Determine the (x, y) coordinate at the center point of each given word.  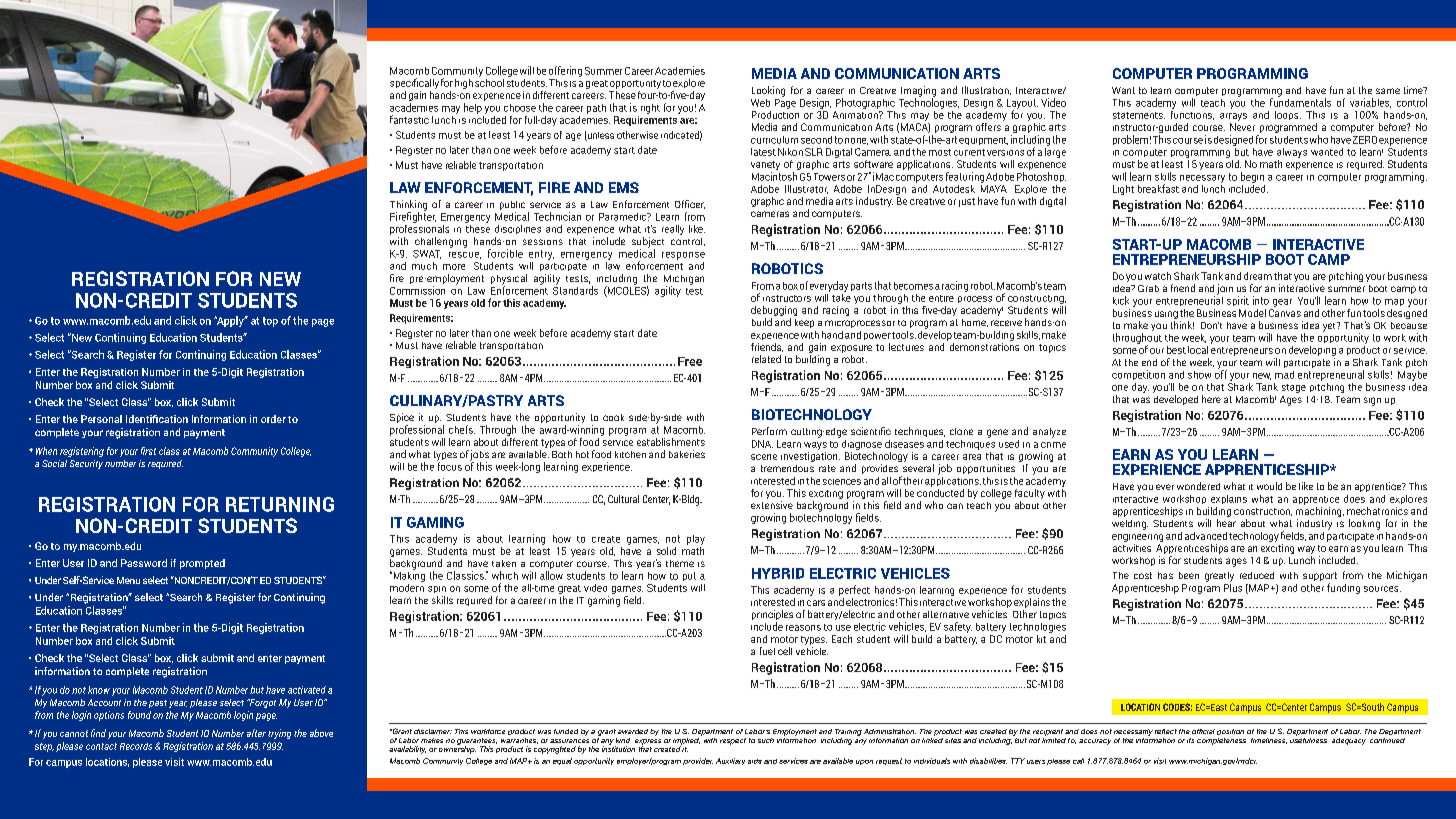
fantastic (409, 119)
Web (760, 103)
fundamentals (1300, 101)
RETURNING (280, 504)
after (256, 733)
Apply (230, 321)
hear (1226, 523)
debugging (774, 312)
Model (1252, 313)
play (696, 540)
